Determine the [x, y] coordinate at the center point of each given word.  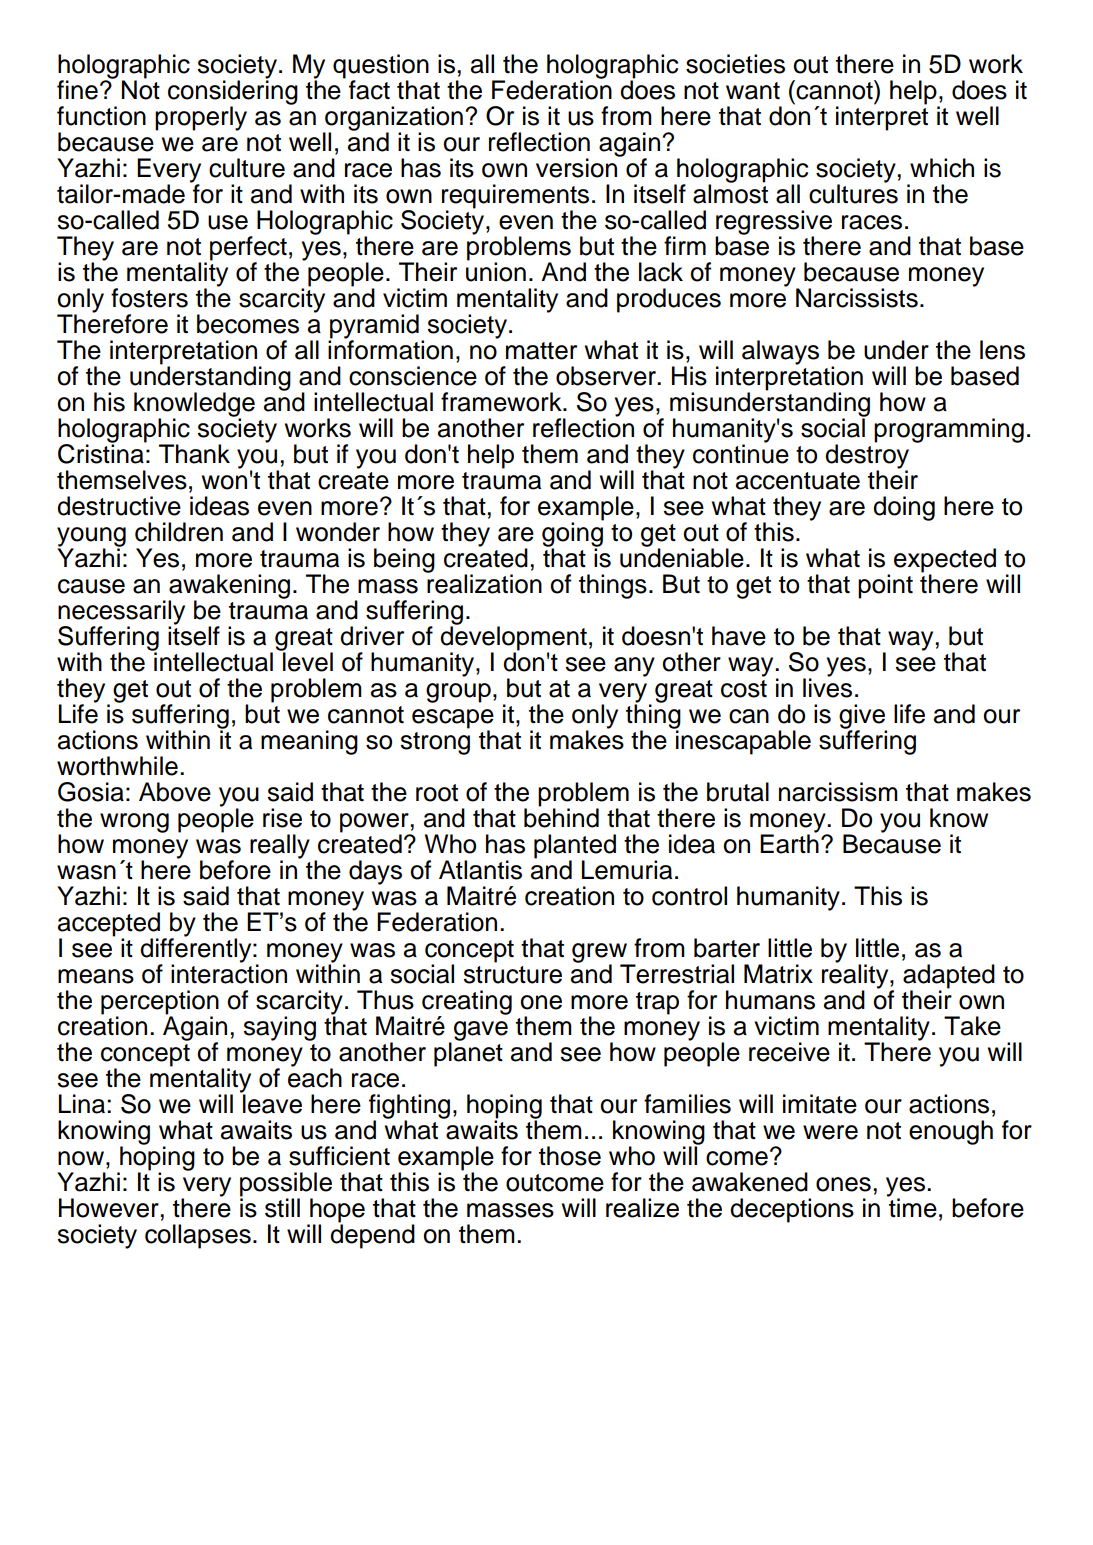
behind [561, 817]
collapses [198, 1236]
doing [904, 508]
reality [856, 976]
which [942, 168]
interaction [229, 973]
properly [201, 118]
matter [541, 351]
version [578, 167]
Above [175, 792]
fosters [149, 298]
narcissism [838, 792]
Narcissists [857, 298]
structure [512, 975]
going [573, 534]
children [179, 532]
